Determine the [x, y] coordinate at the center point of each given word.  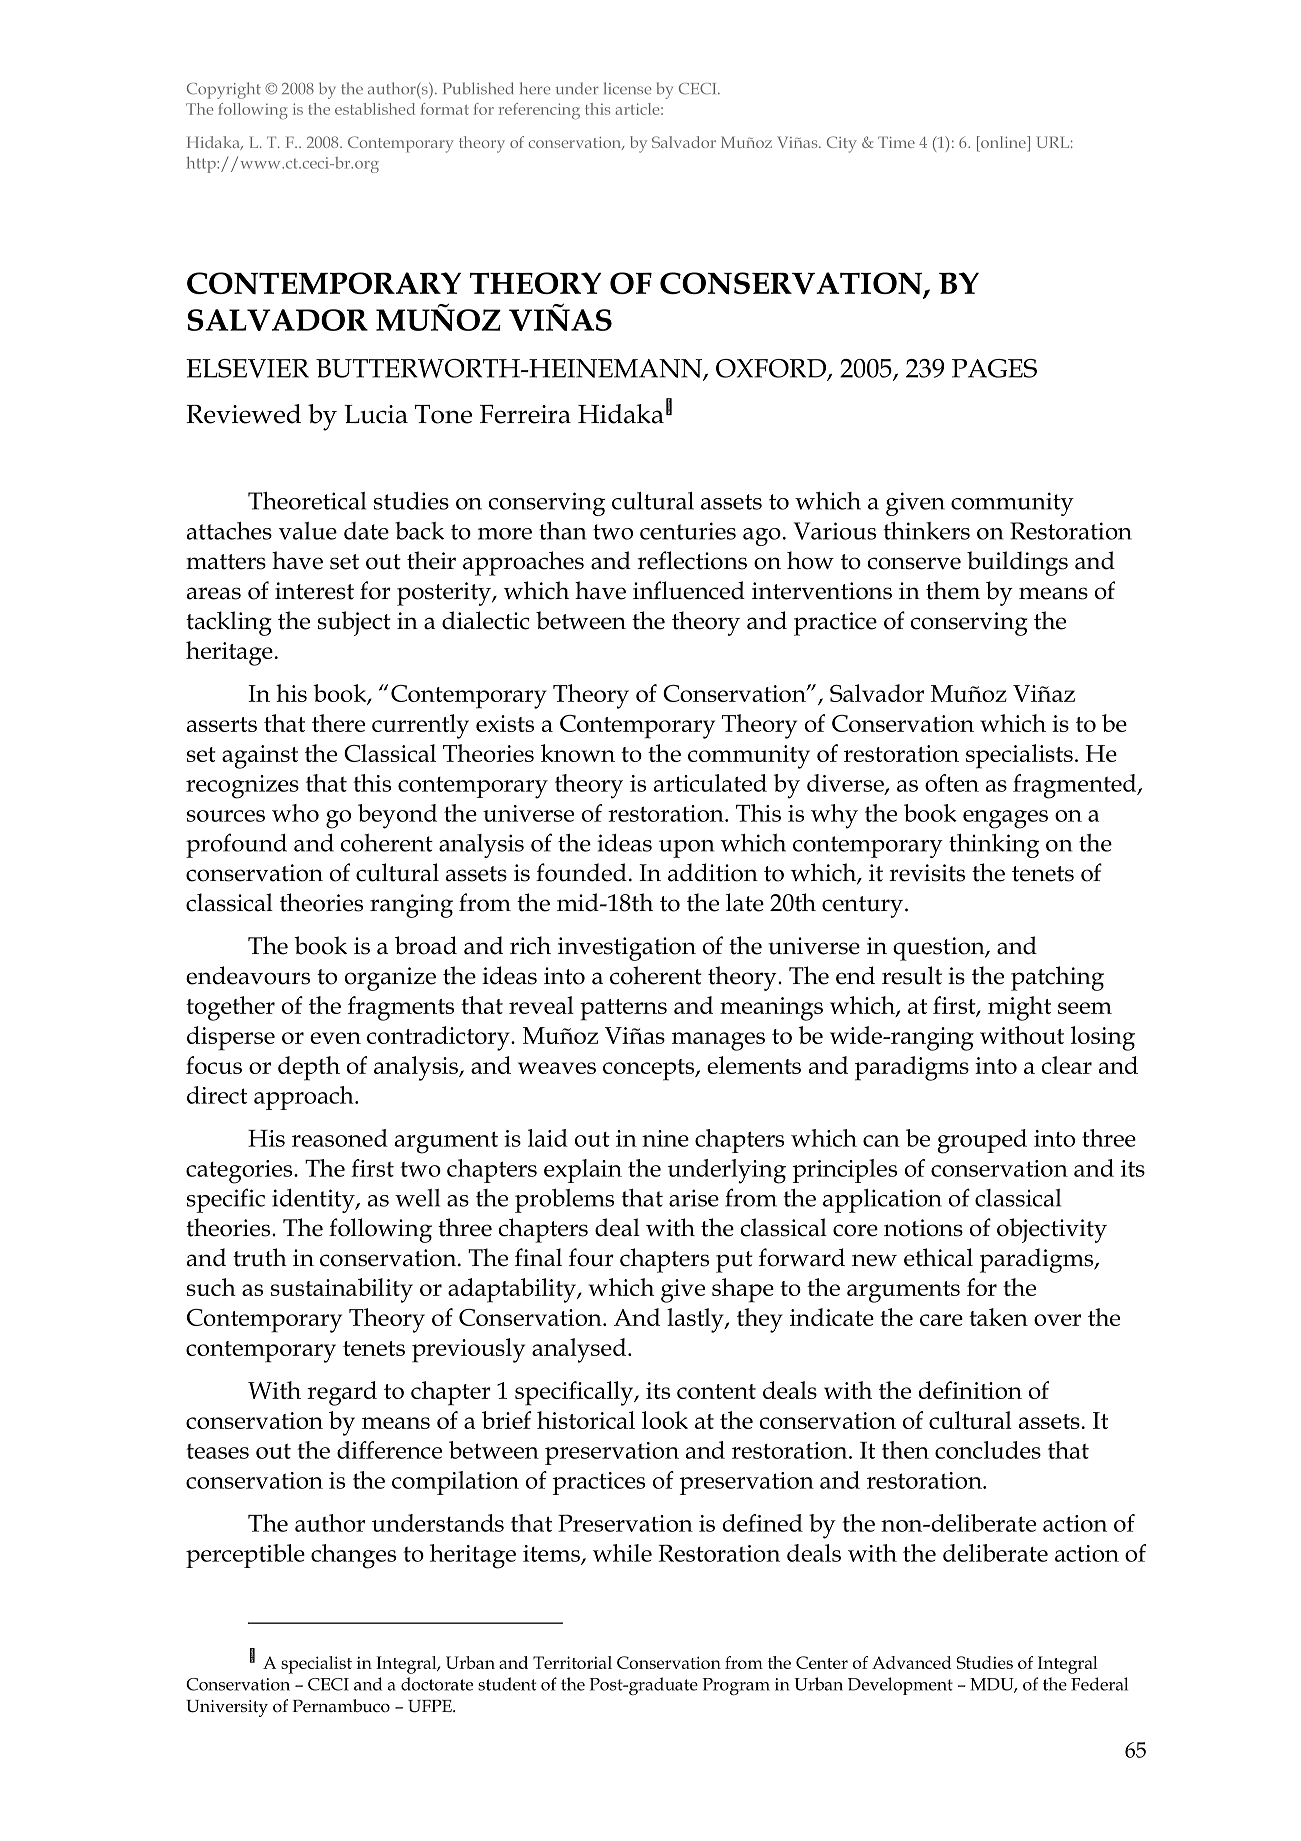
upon [686, 849]
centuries [688, 531]
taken [998, 1317]
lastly [696, 1320]
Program [736, 1686]
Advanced [912, 1662]
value [308, 531]
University [227, 1708]
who [295, 813]
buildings [1017, 563]
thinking [994, 846]
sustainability [342, 1290]
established [375, 109]
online [1003, 142]
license [628, 88]
